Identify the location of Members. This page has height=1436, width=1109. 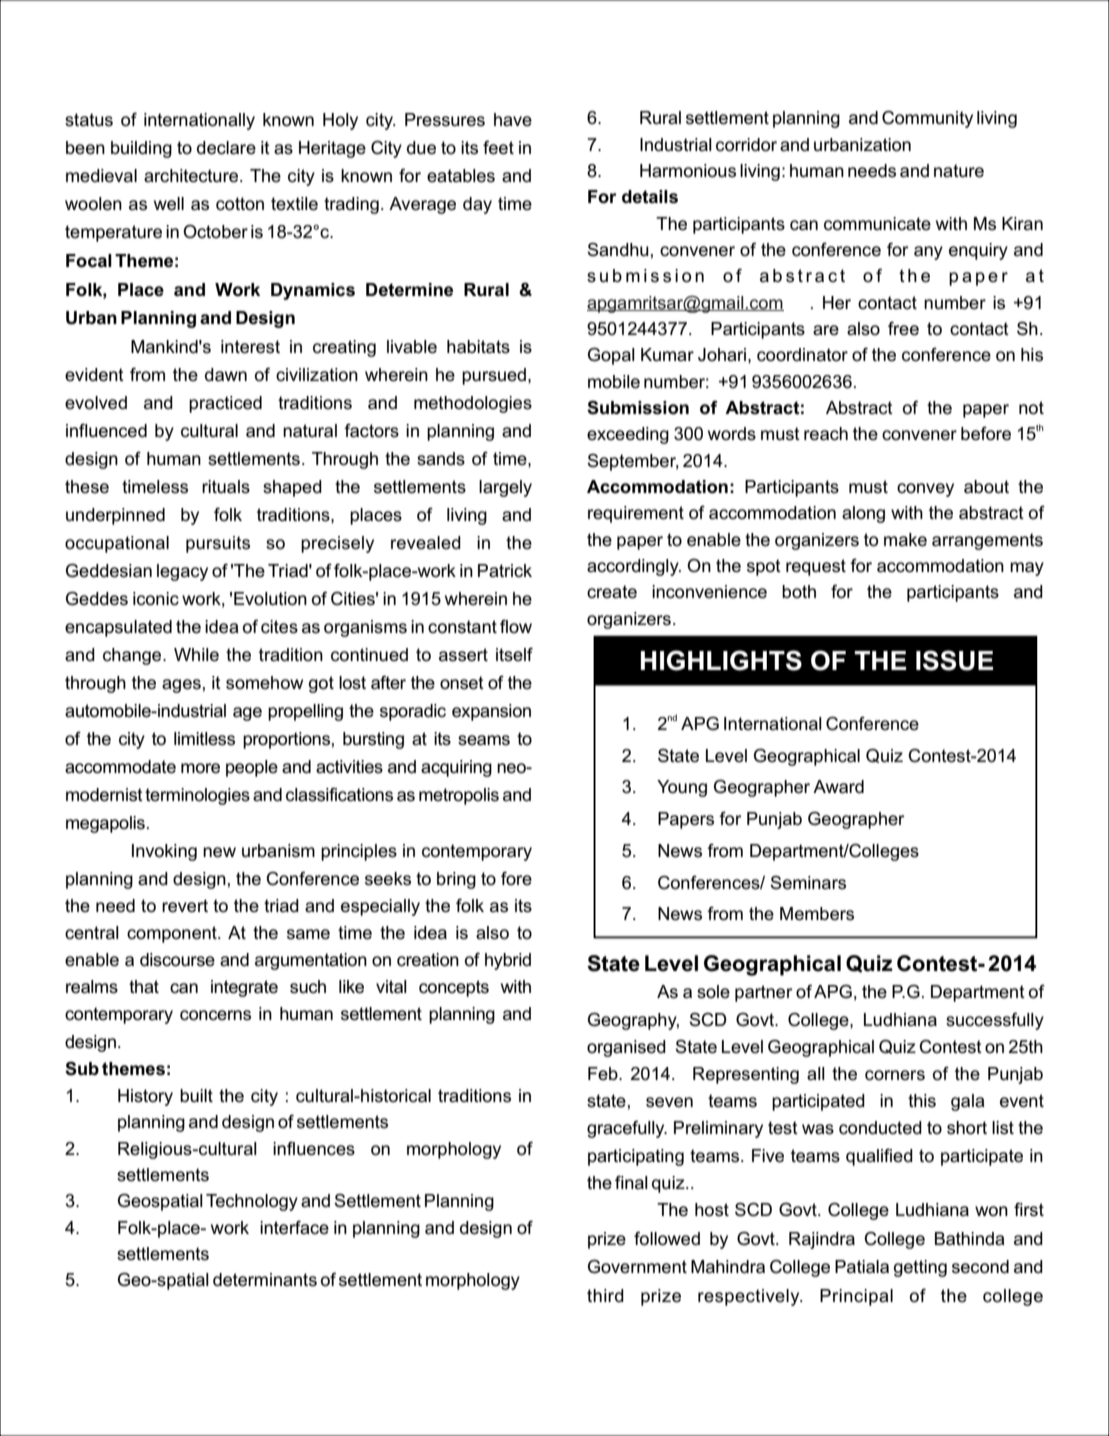
(817, 914).
